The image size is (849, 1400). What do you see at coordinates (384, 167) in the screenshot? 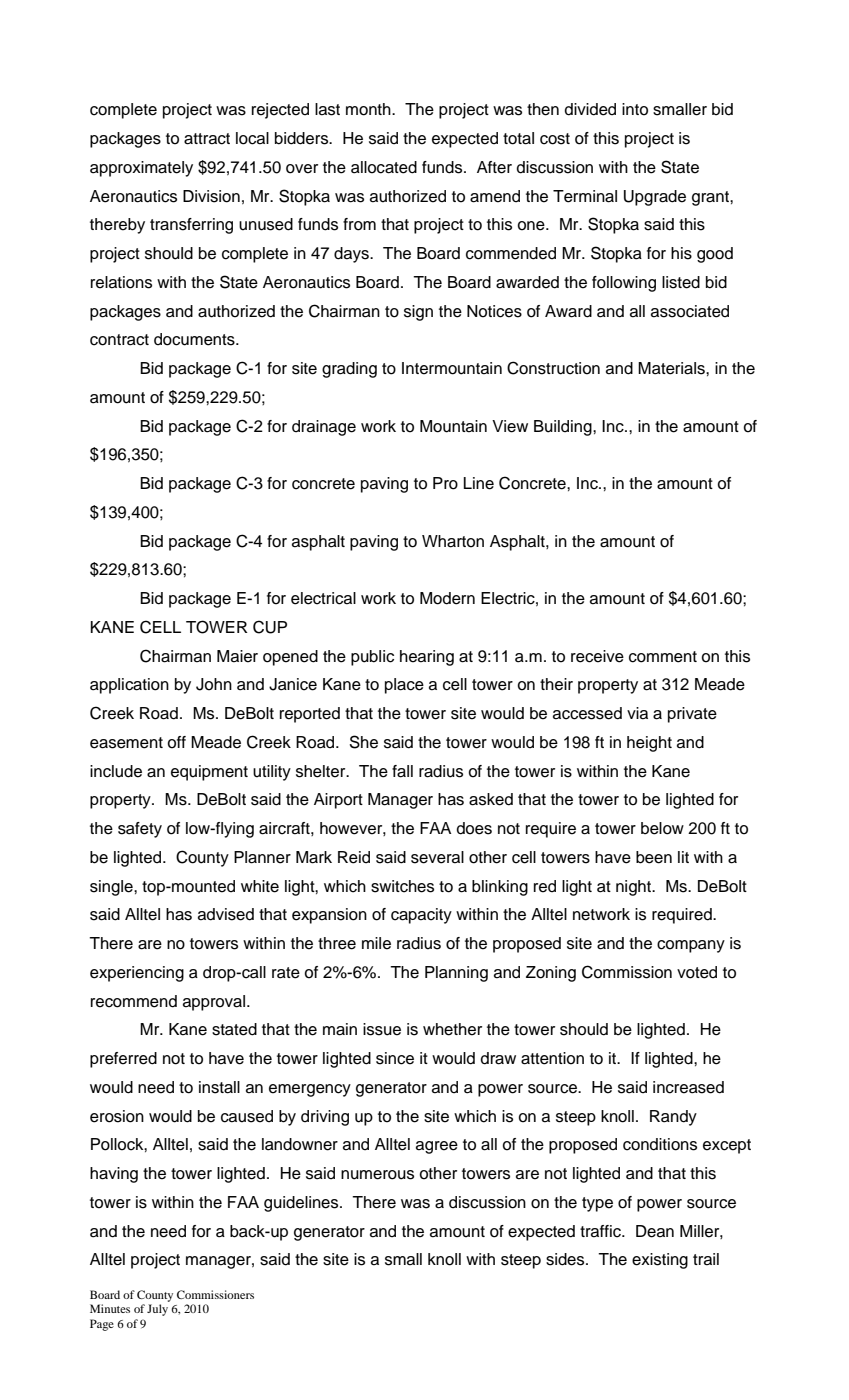
I see `allocated` at bounding box center [384, 167].
